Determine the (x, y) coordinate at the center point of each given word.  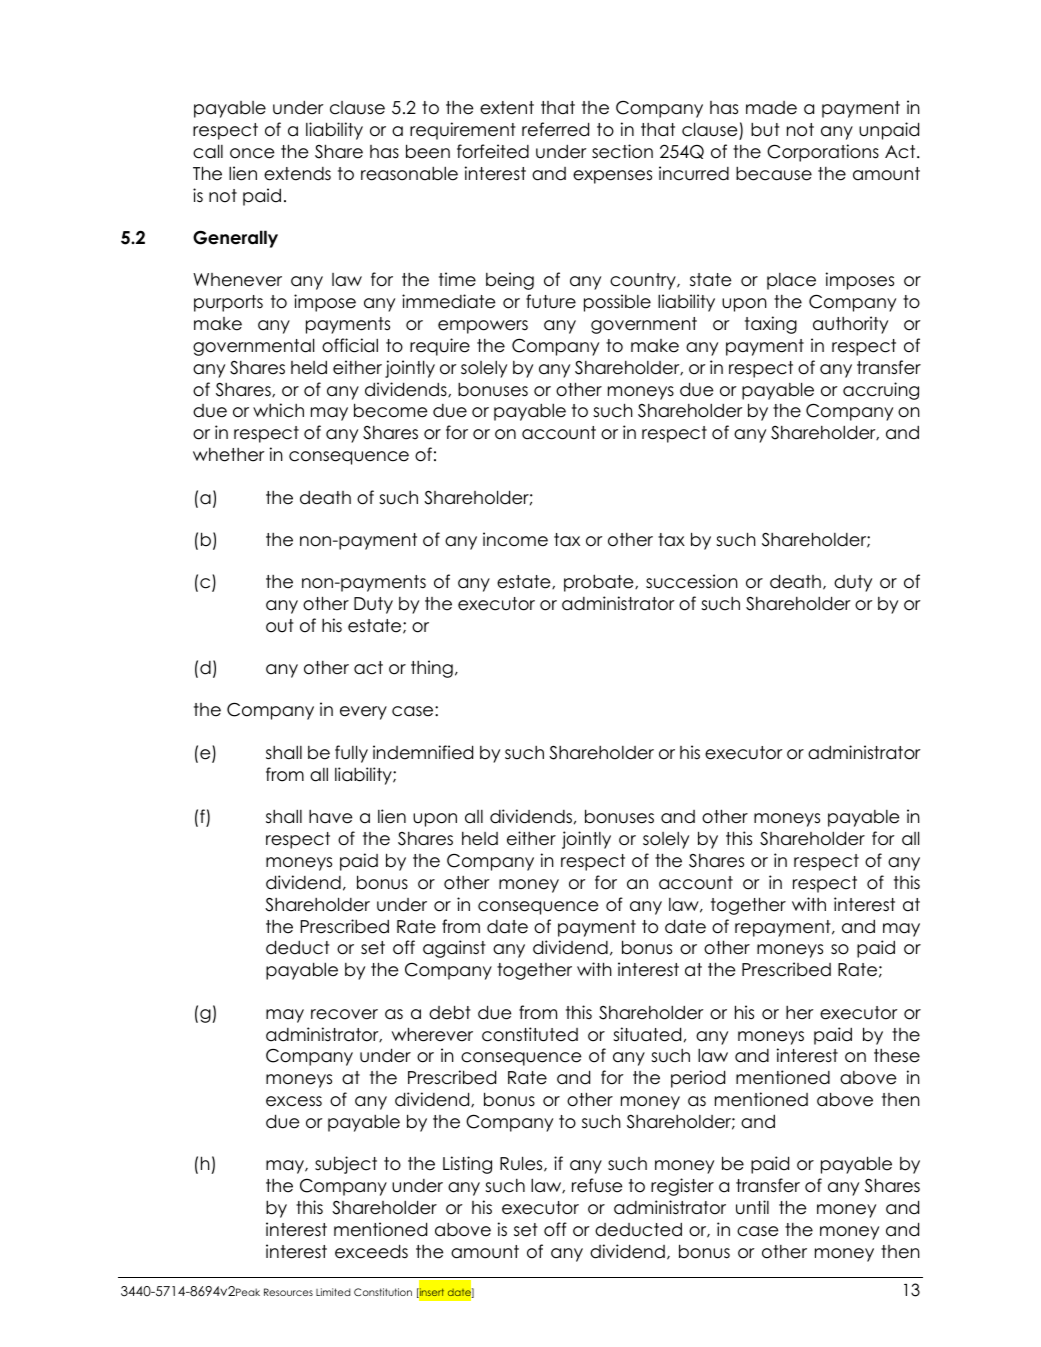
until (752, 1207)
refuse (597, 1185)
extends (297, 174)
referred (555, 129)
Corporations (823, 153)
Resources (288, 1292)
